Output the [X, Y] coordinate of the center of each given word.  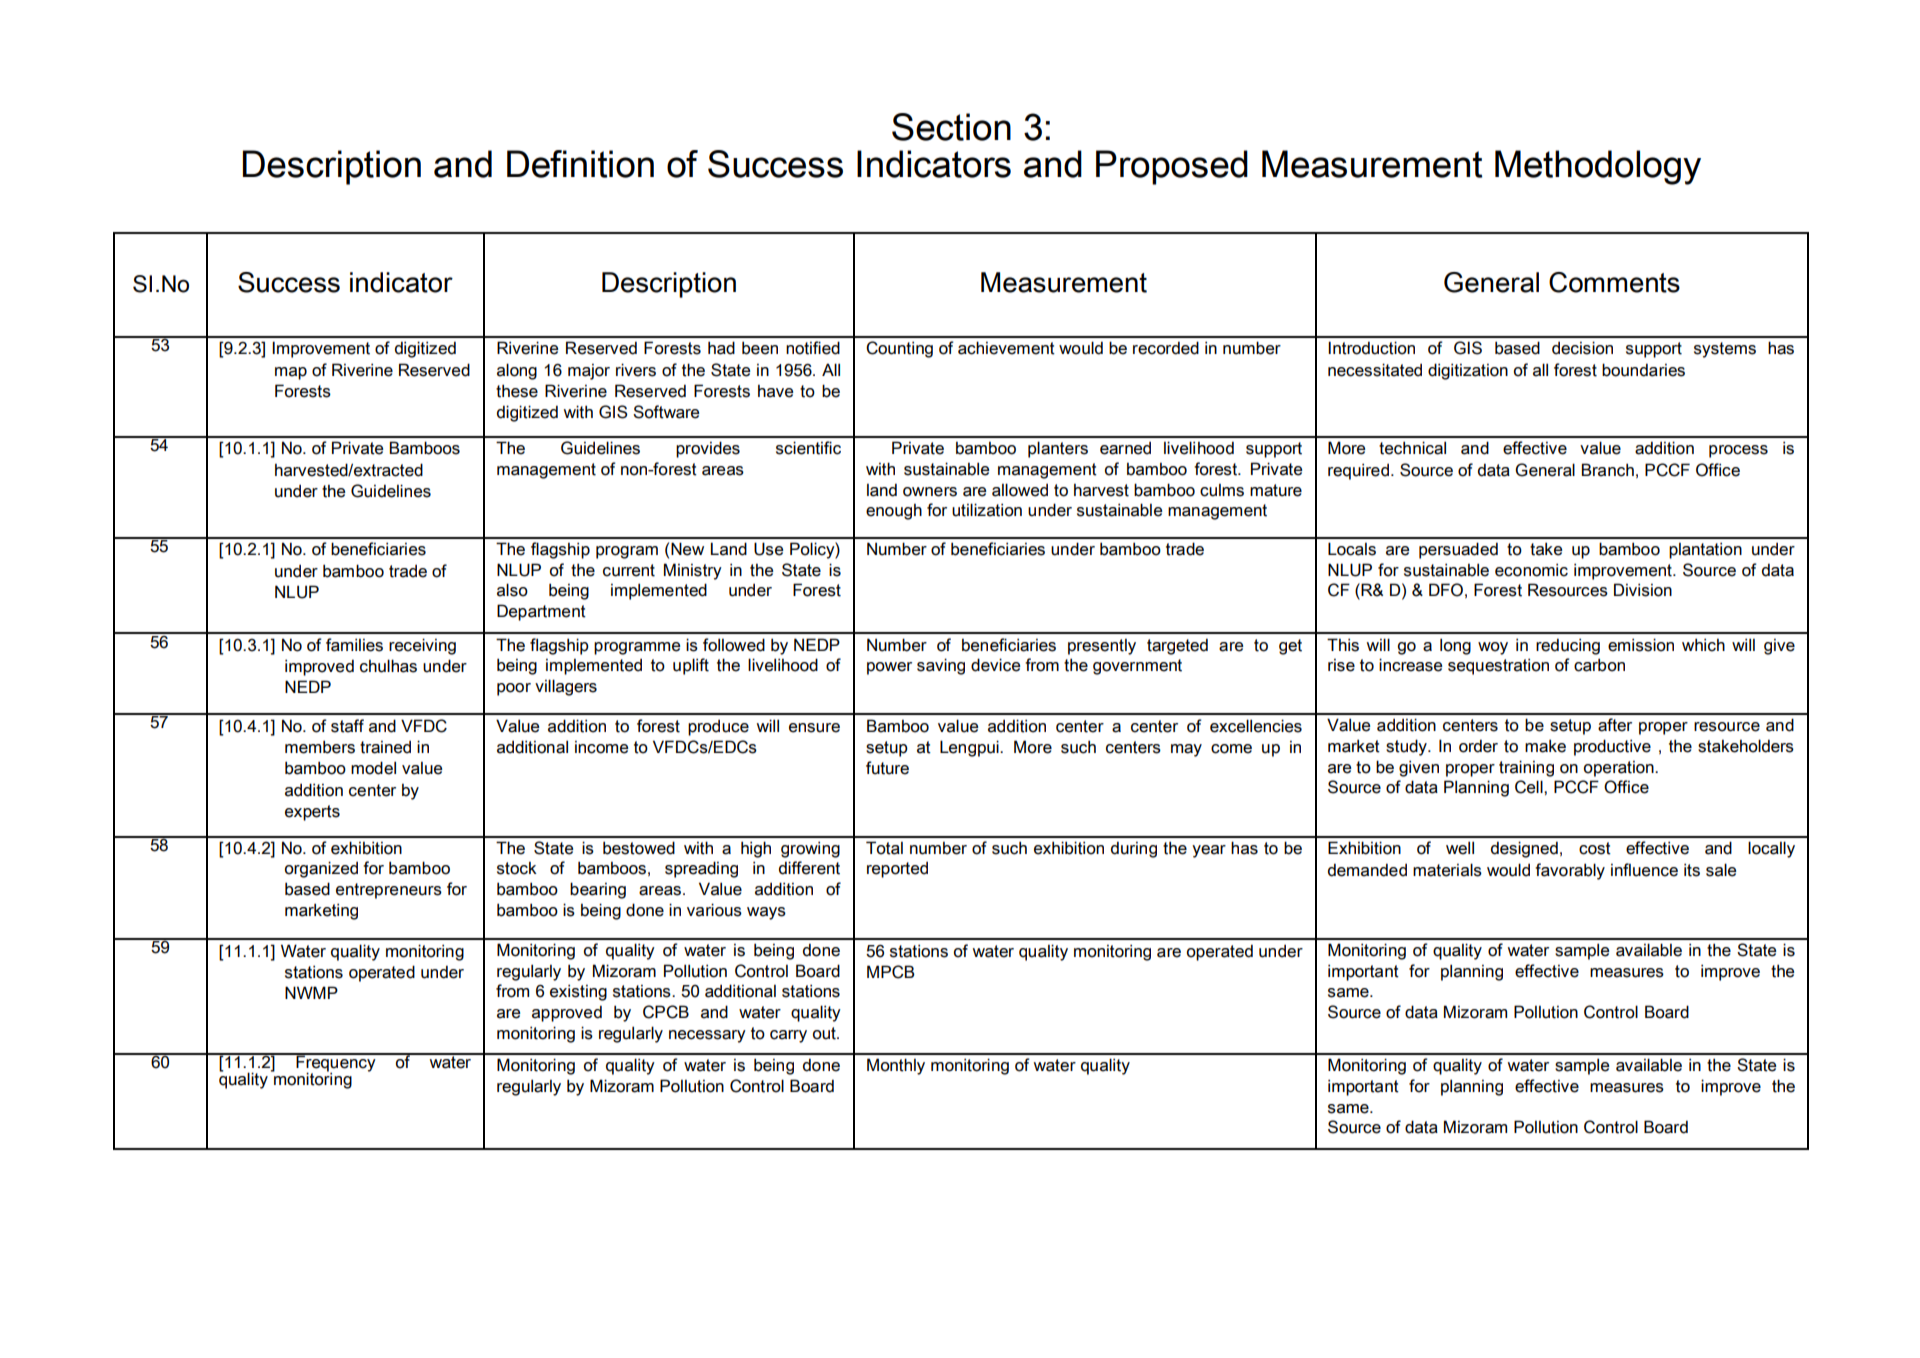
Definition [580, 164]
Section [951, 127]
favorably [1570, 871]
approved [567, 1013]
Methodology [1598, 167]
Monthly [896, 1066]
